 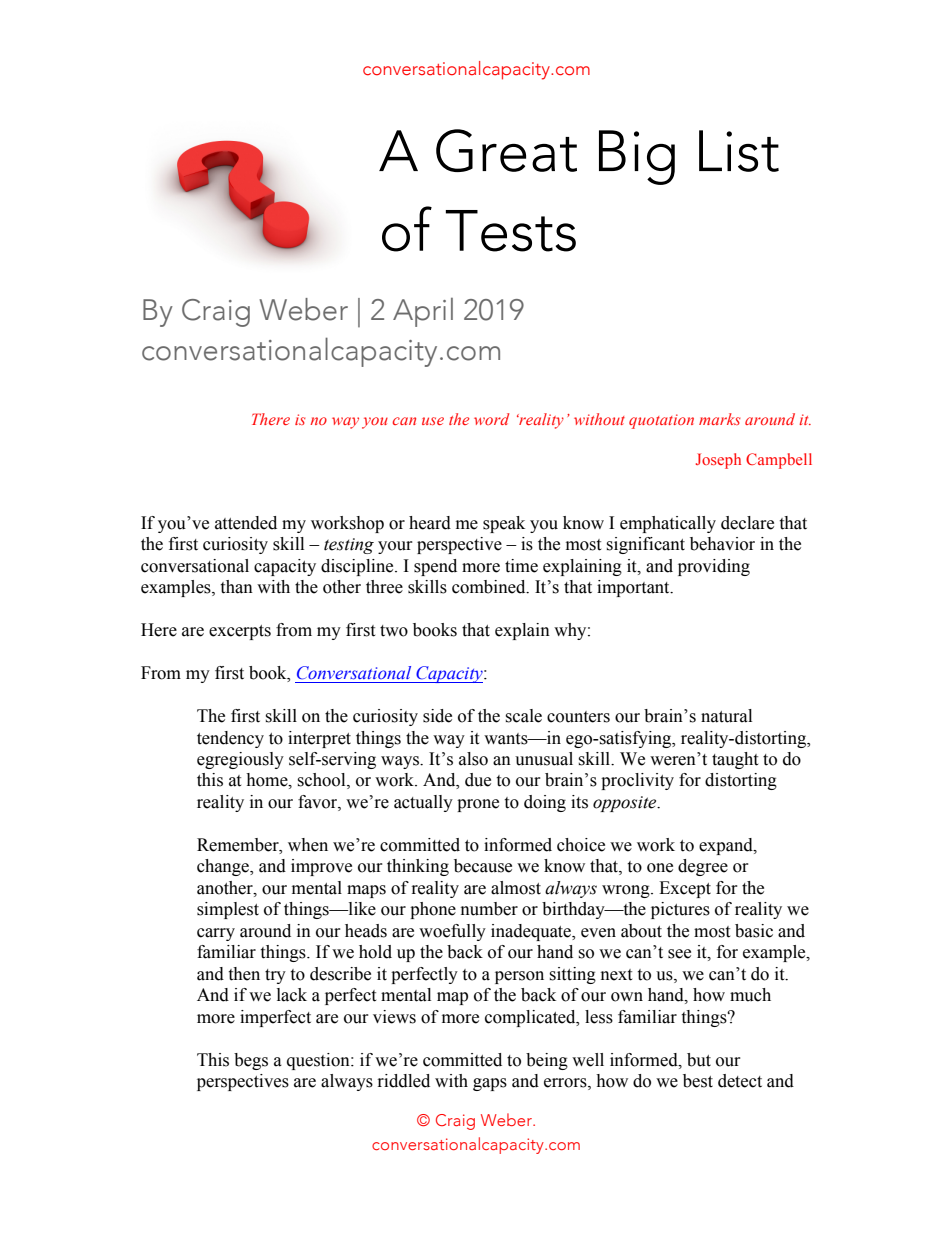 What do you see at coordinates (423, 312) in the screenshot?
I see `April` at bounding box center [423, 312].
